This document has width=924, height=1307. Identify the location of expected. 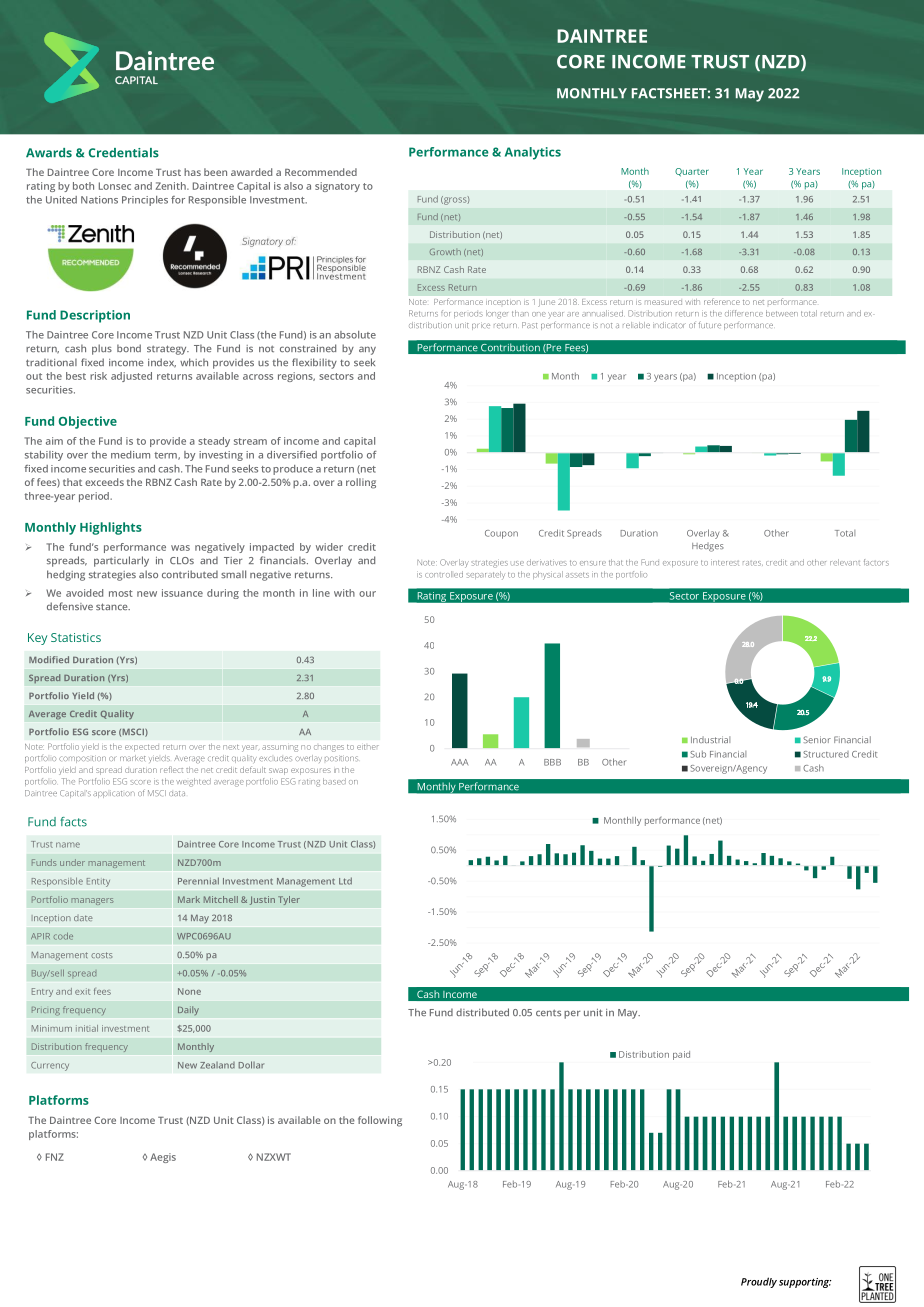
(142, 748).
